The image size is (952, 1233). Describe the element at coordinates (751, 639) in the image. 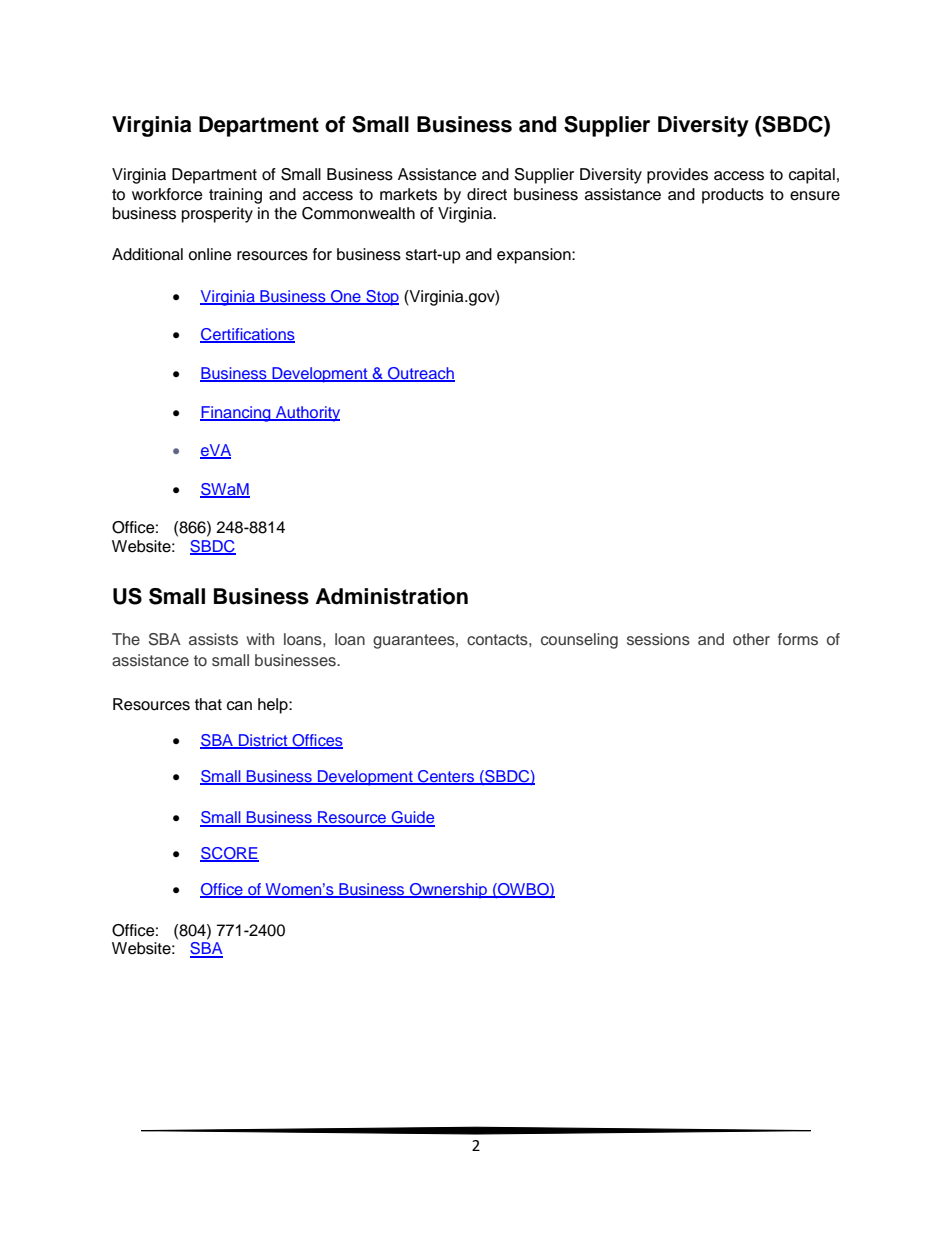

I see `other` at that location.
